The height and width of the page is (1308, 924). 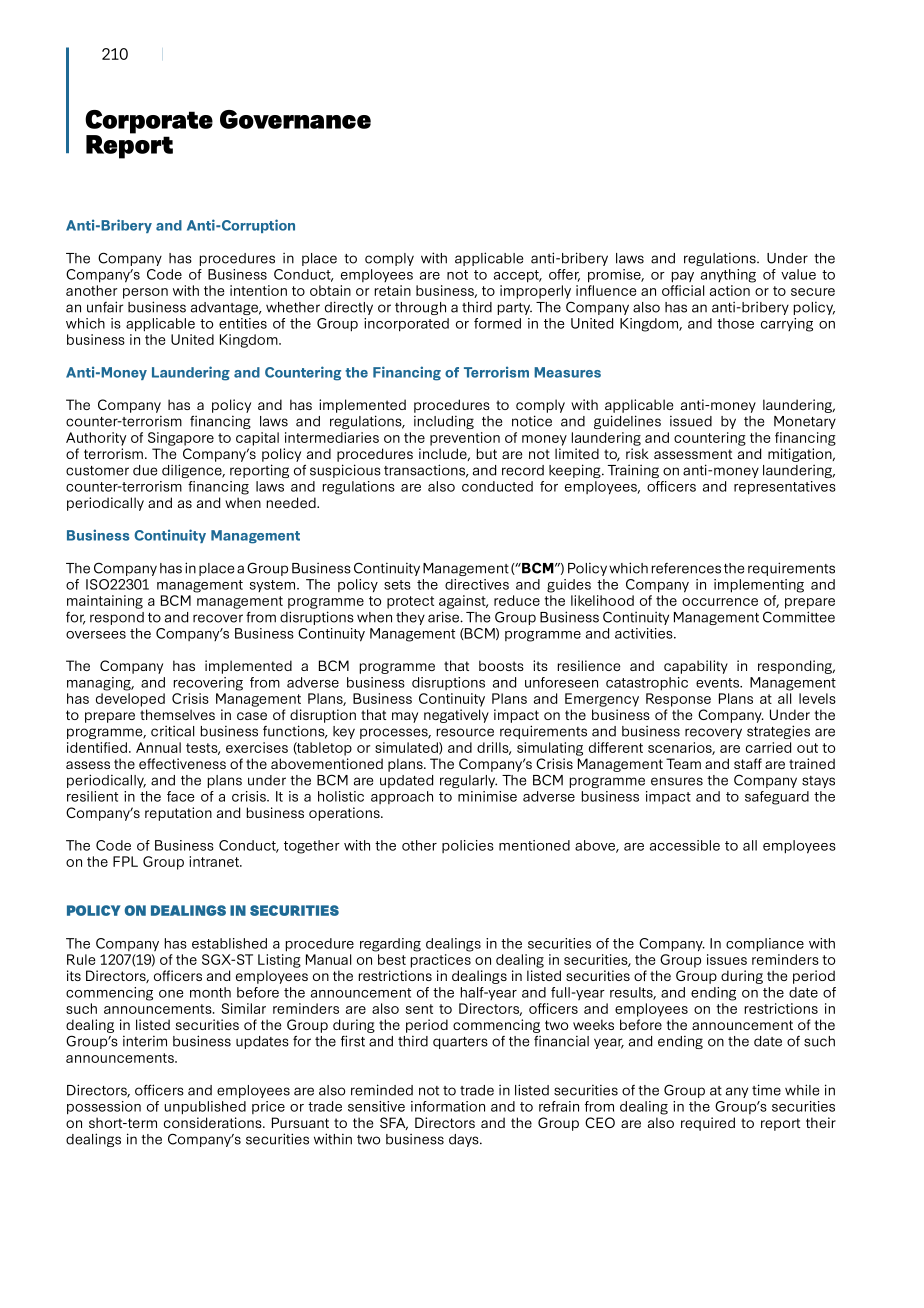 I want to click on arise, so click(x=444, y=617).
